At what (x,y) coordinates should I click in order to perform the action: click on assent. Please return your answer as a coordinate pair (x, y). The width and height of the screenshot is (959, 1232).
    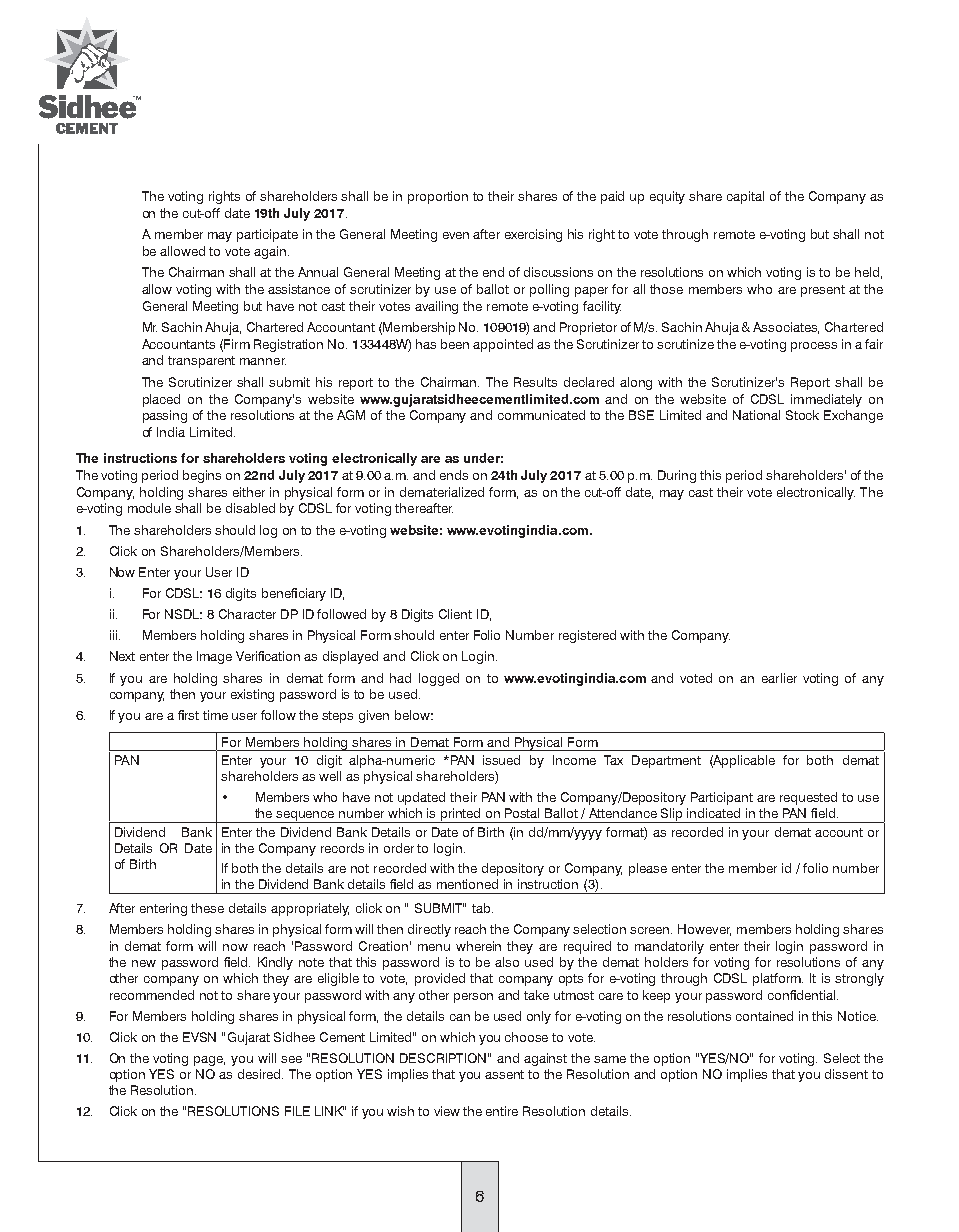
    Looking at the image, I should click on (504, 1074).
